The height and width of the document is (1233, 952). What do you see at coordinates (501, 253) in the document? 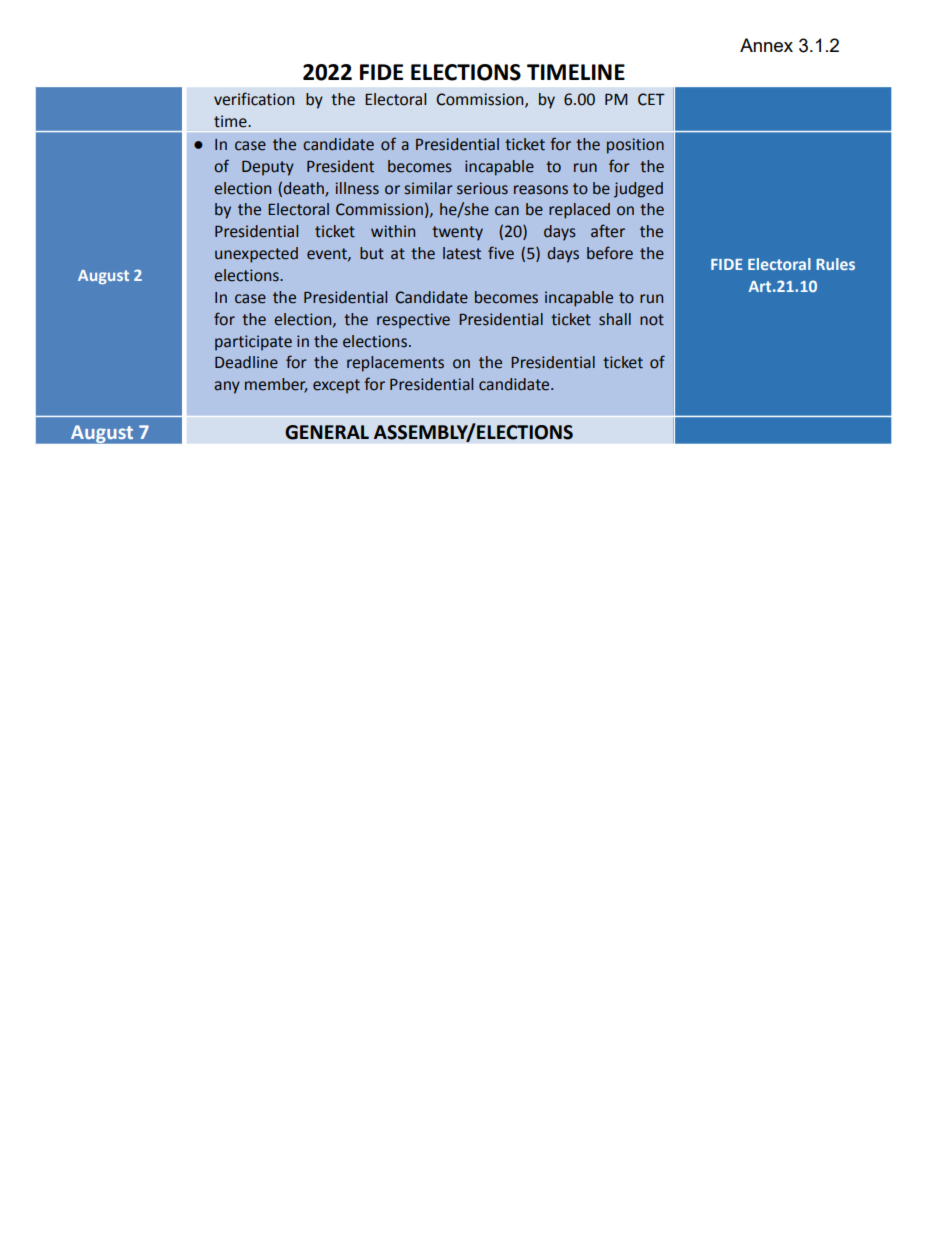
I see `five` at bounding box center [501, 253].
